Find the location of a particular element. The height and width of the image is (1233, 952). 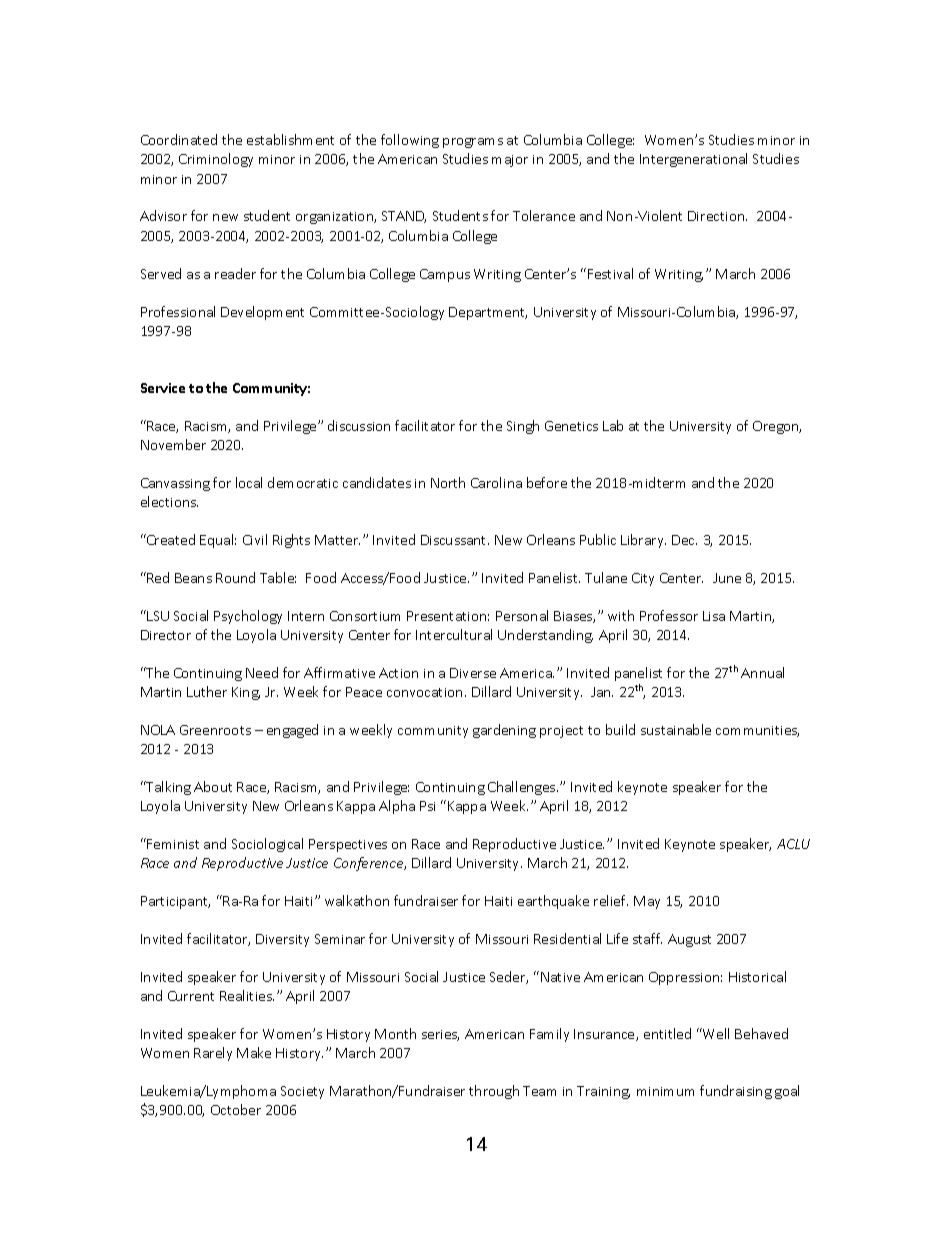

Intergenerational is located at coordinates (693, 160).
